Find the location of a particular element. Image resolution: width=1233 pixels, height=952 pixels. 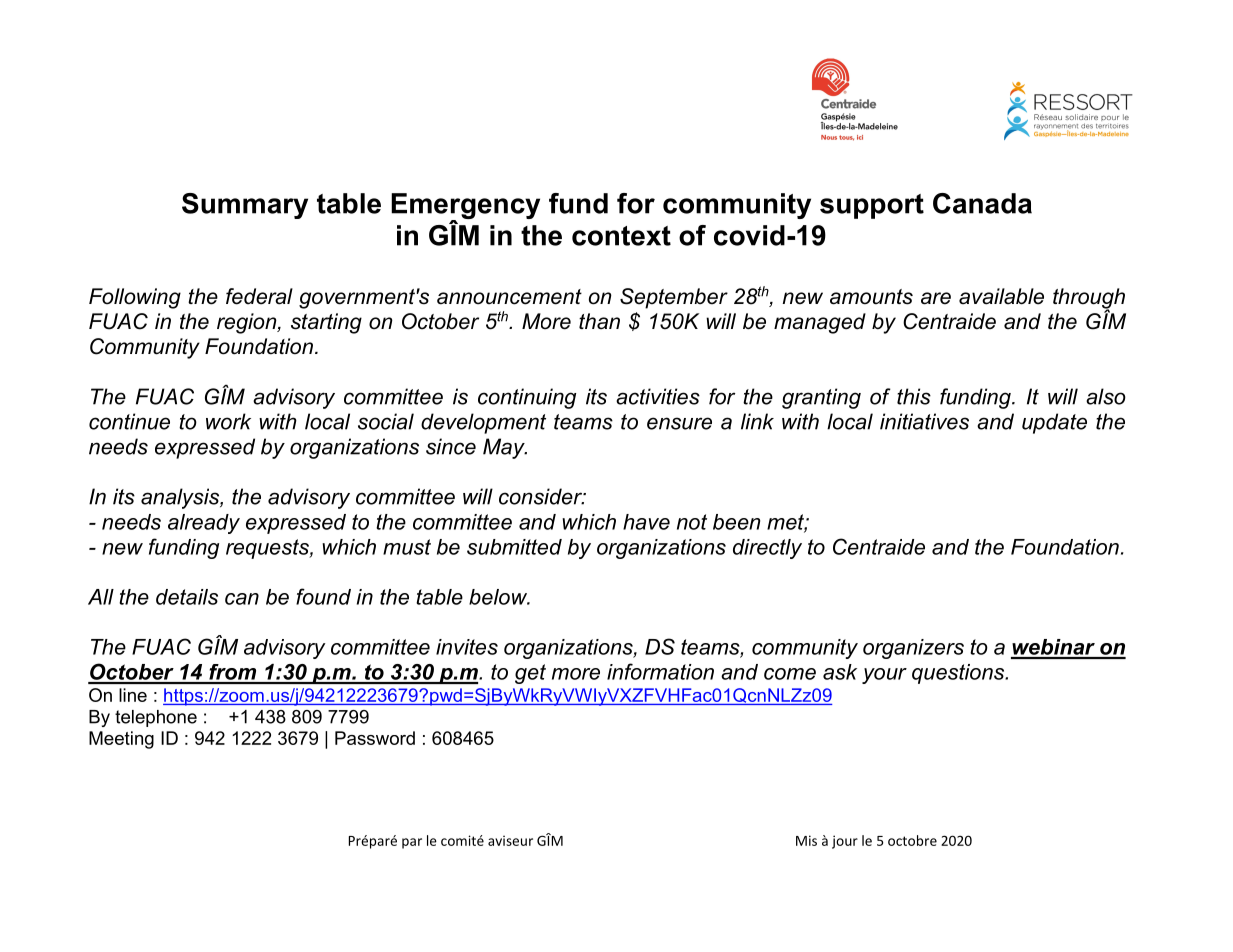

Summary is located at coordinates (245, 206).
